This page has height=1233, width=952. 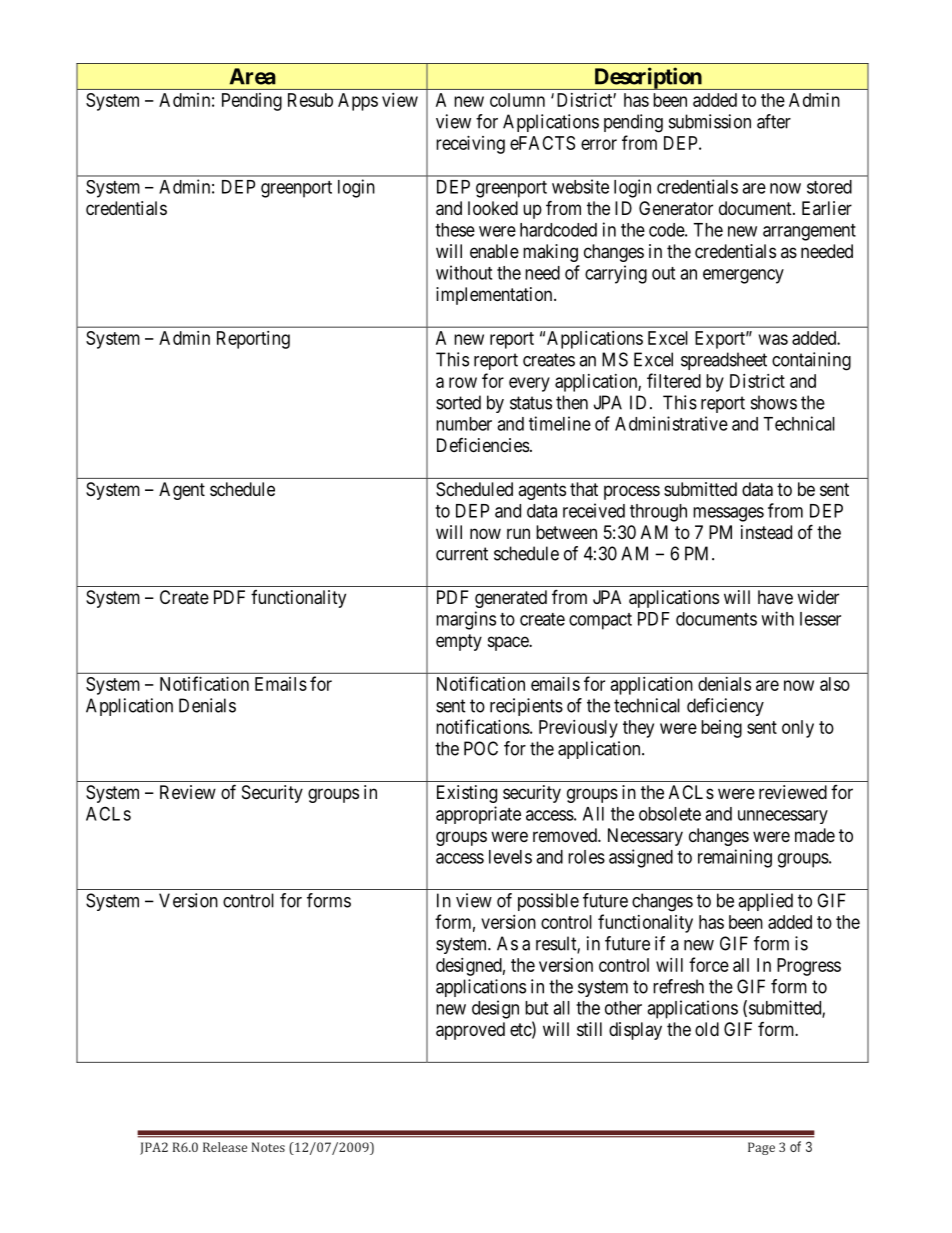 What do you see at coordinates (774, 121) in the page?
I see `after` at bounding box center [774, 121].
